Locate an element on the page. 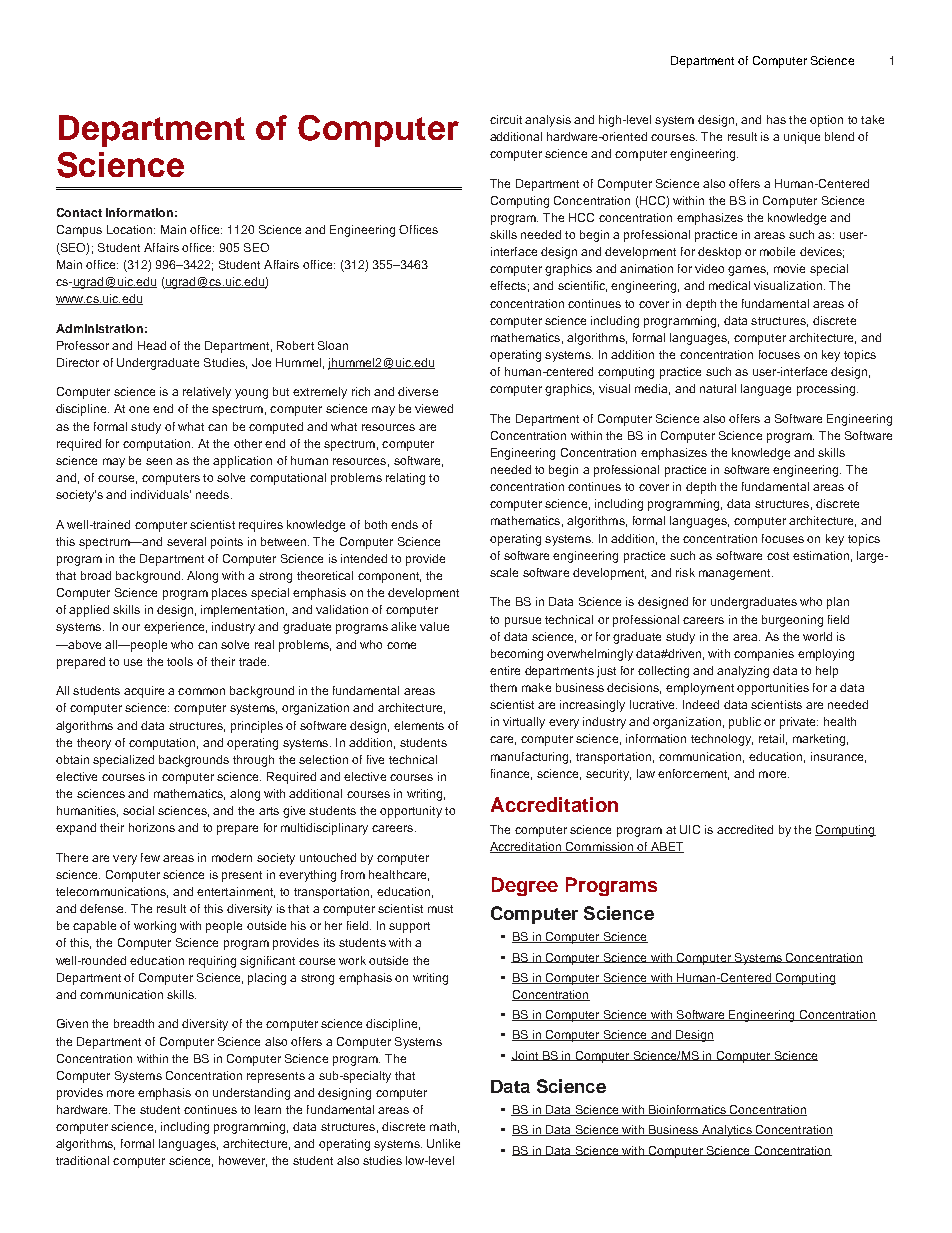  value is located at coordinates (434, 626).
